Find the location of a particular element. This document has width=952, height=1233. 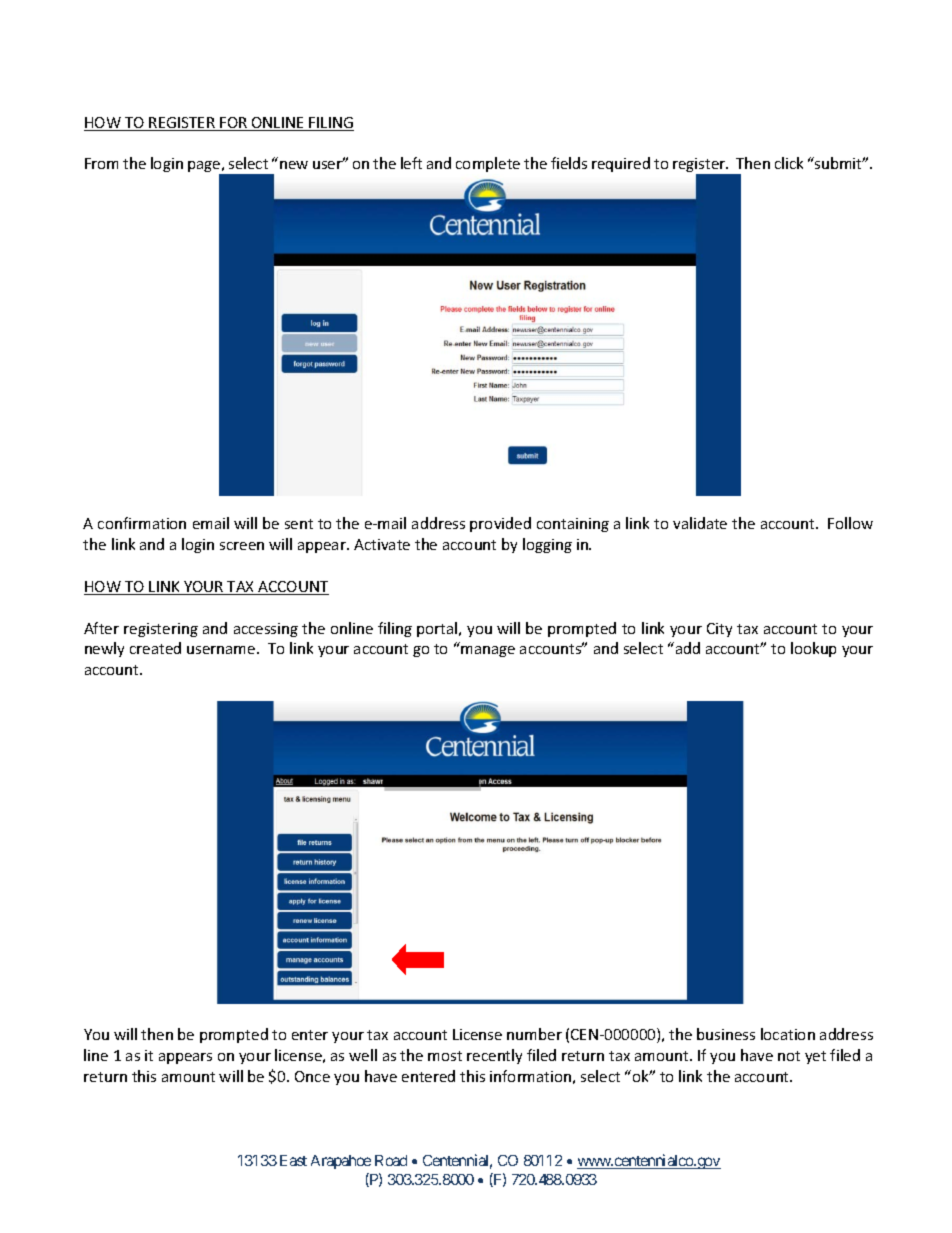

Road is located at coordinates (391, 1160).
